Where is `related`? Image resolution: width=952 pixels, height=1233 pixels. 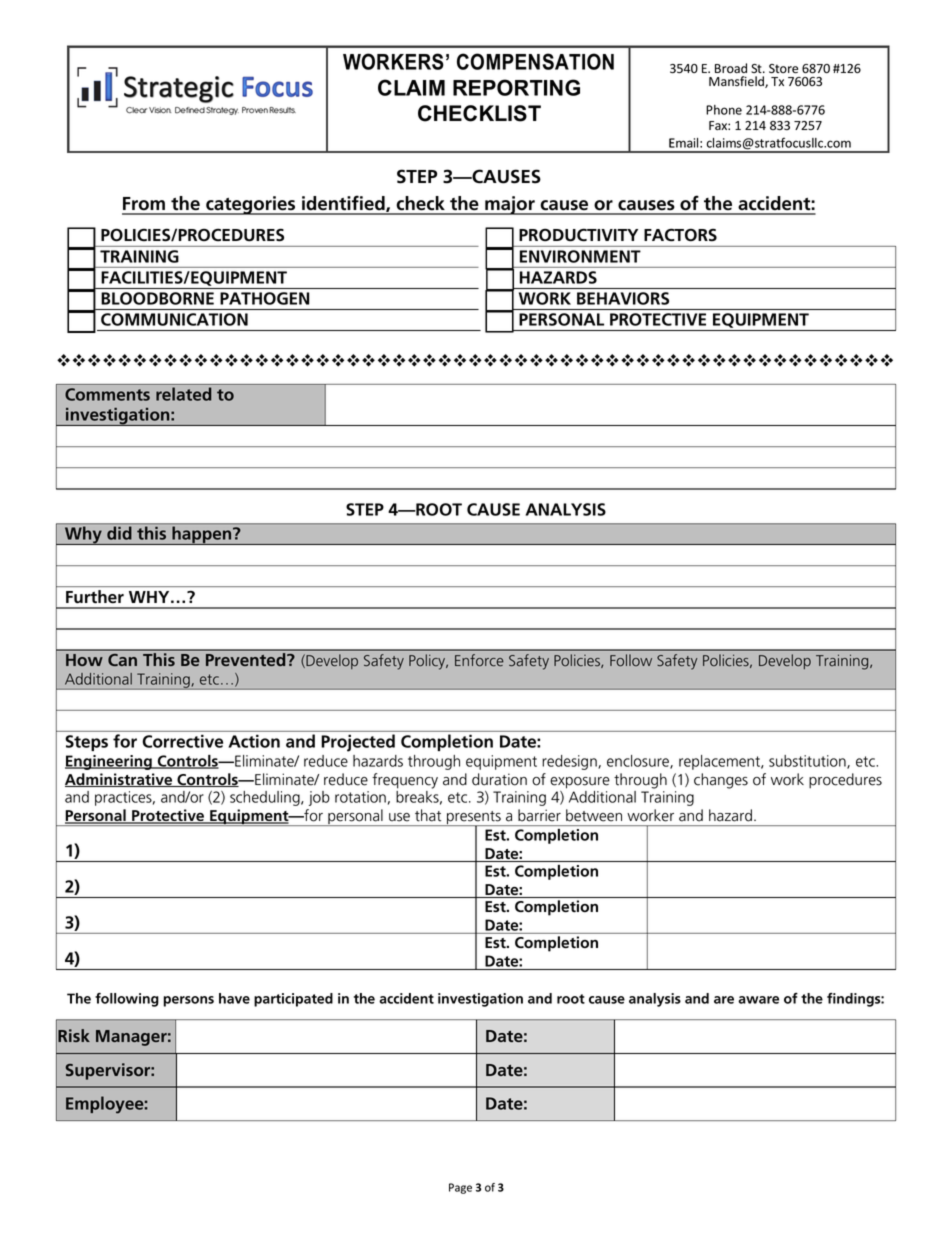 related is located at coordinates (183, 394).
